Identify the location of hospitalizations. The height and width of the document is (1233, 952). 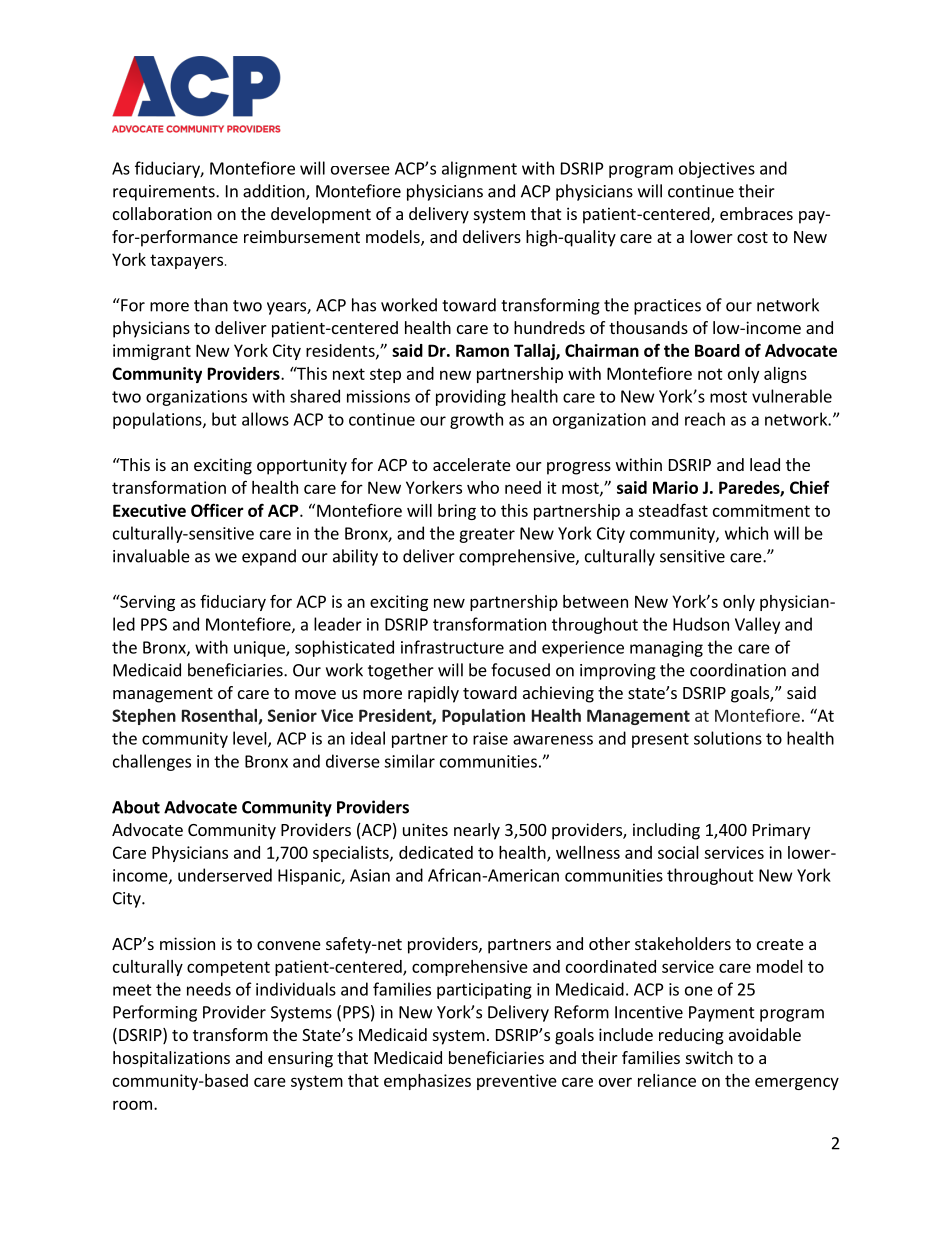
(171, 1059).
